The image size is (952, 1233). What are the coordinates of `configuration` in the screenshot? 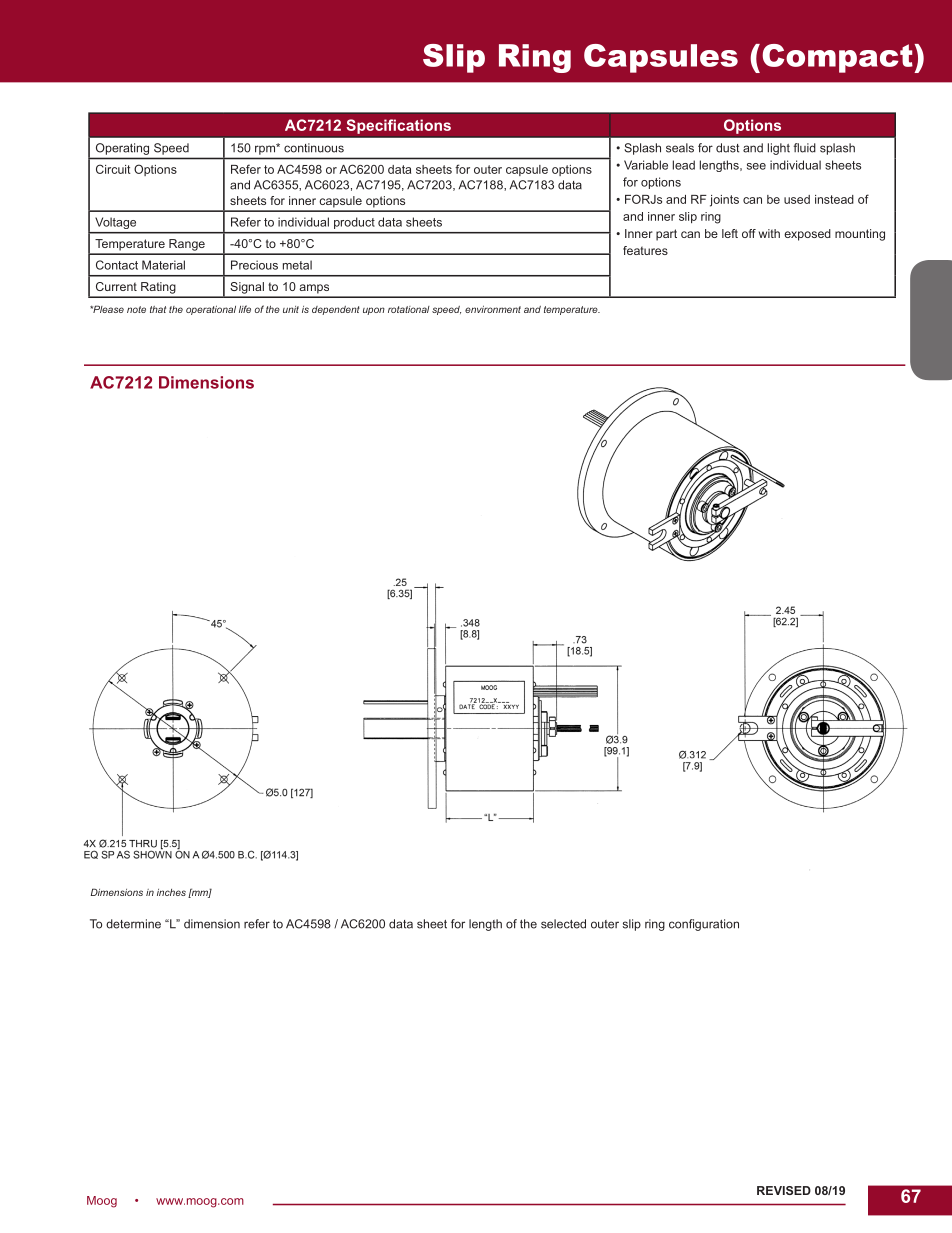 It's located at (704, 925).
